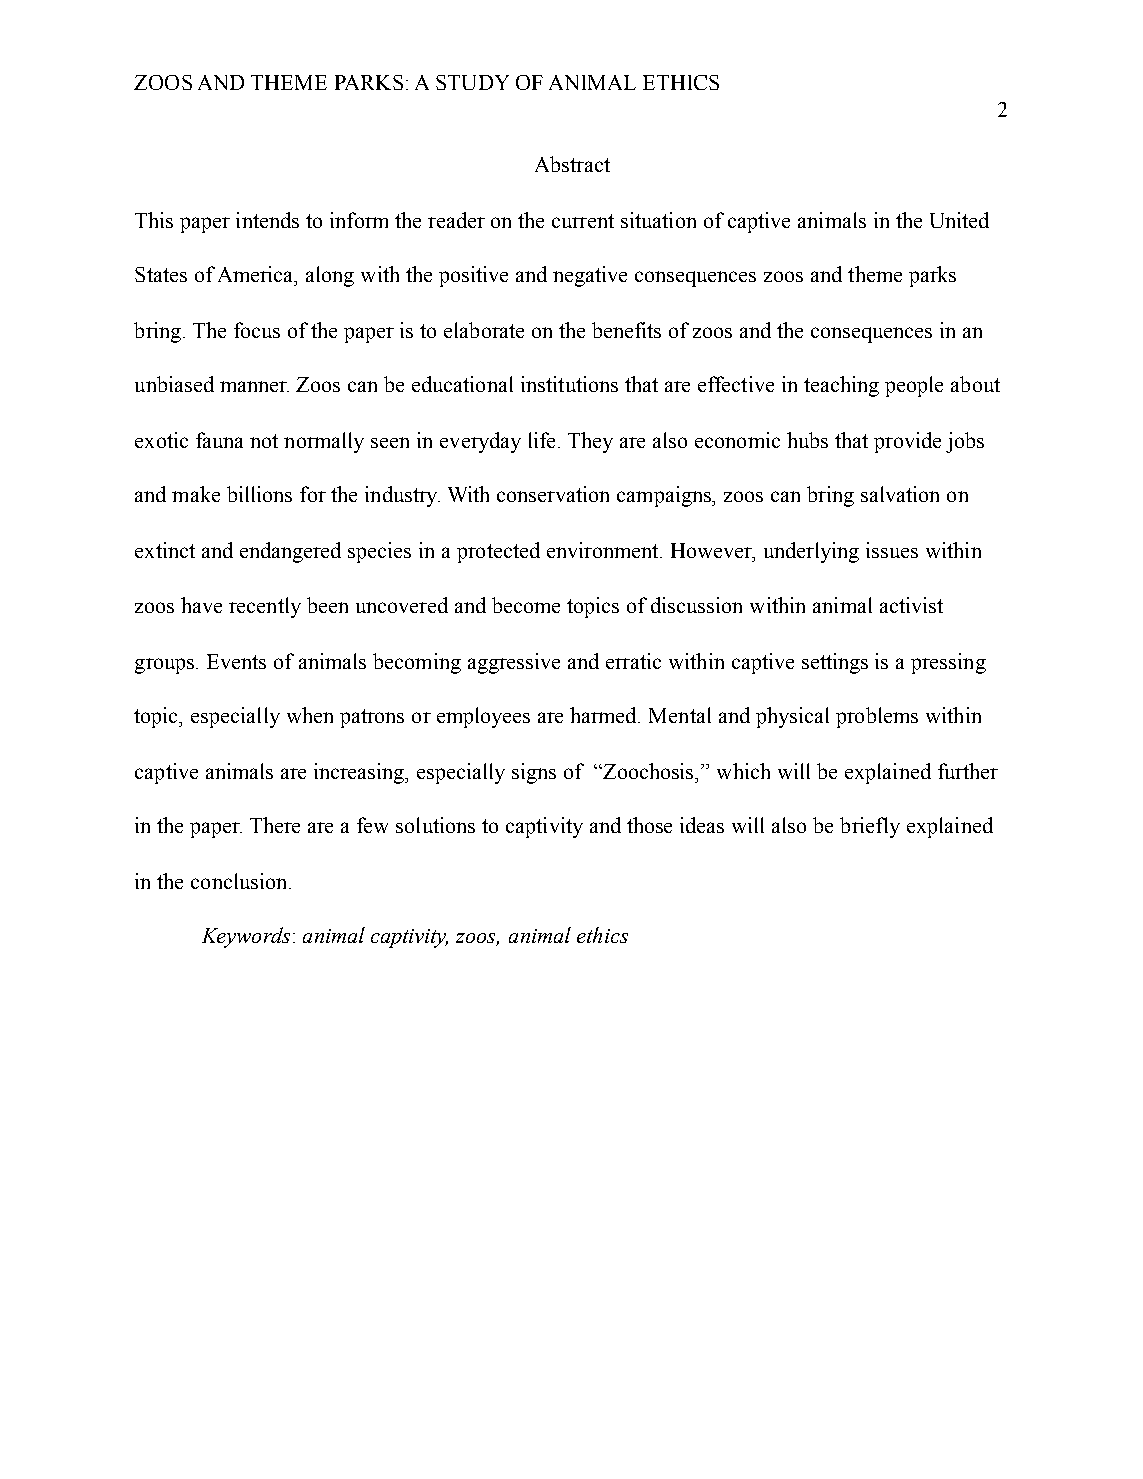 This page has height=1479, width=1143. What do you see at coordinates (267, 220) in the page?
I see `intends` at bounding box center [267, 220].
